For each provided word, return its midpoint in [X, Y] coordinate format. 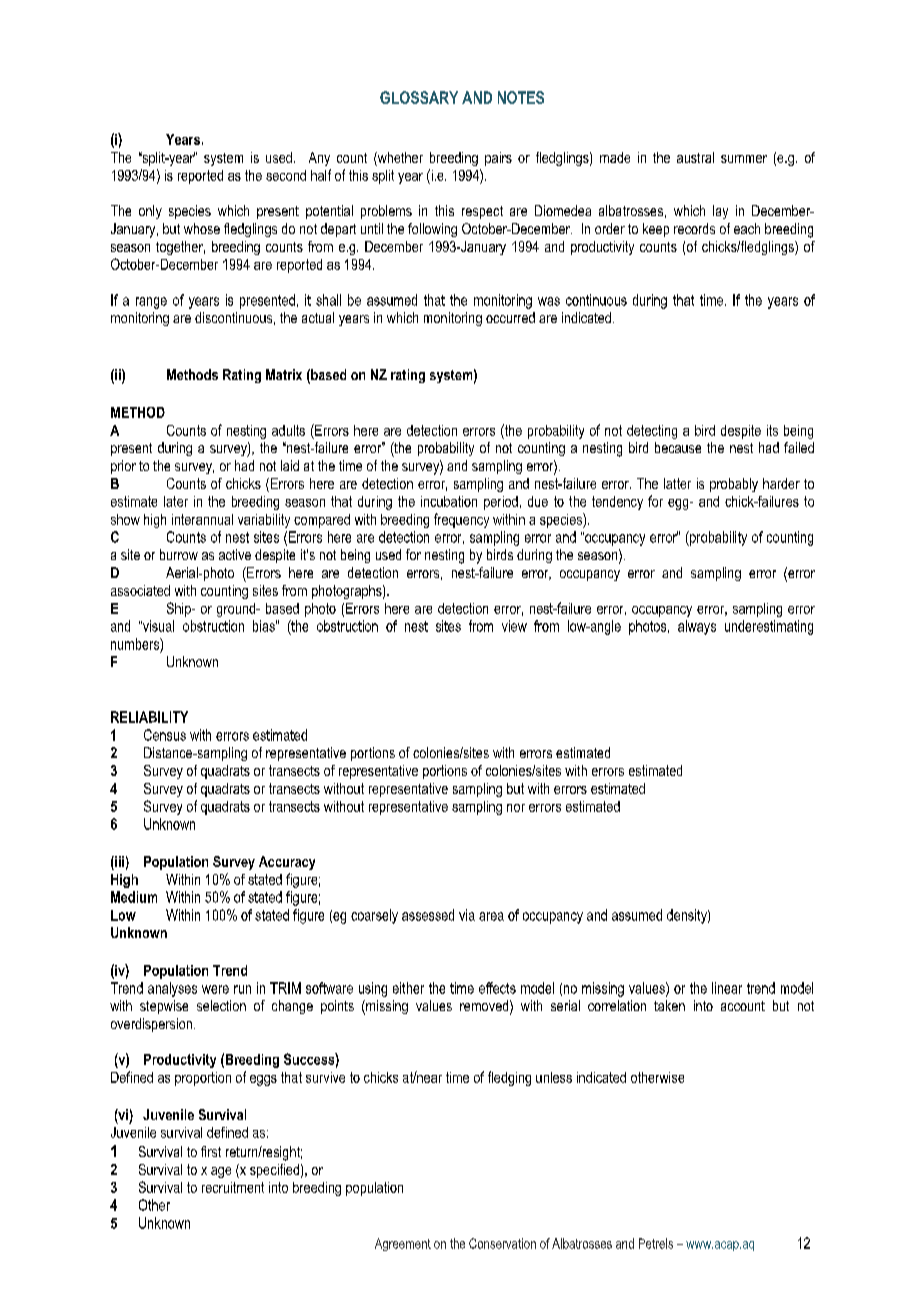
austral [695, 157]
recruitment [233, 1187]
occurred [510, 317]
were [215, 989]
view [514, 626]
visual [157, 626]
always [697, 627]
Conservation [502, 1243]
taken [669, 1005]
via [467, 915]
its [772, 430]
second [286, 175]
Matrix [284, 374]
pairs [498, 159]
